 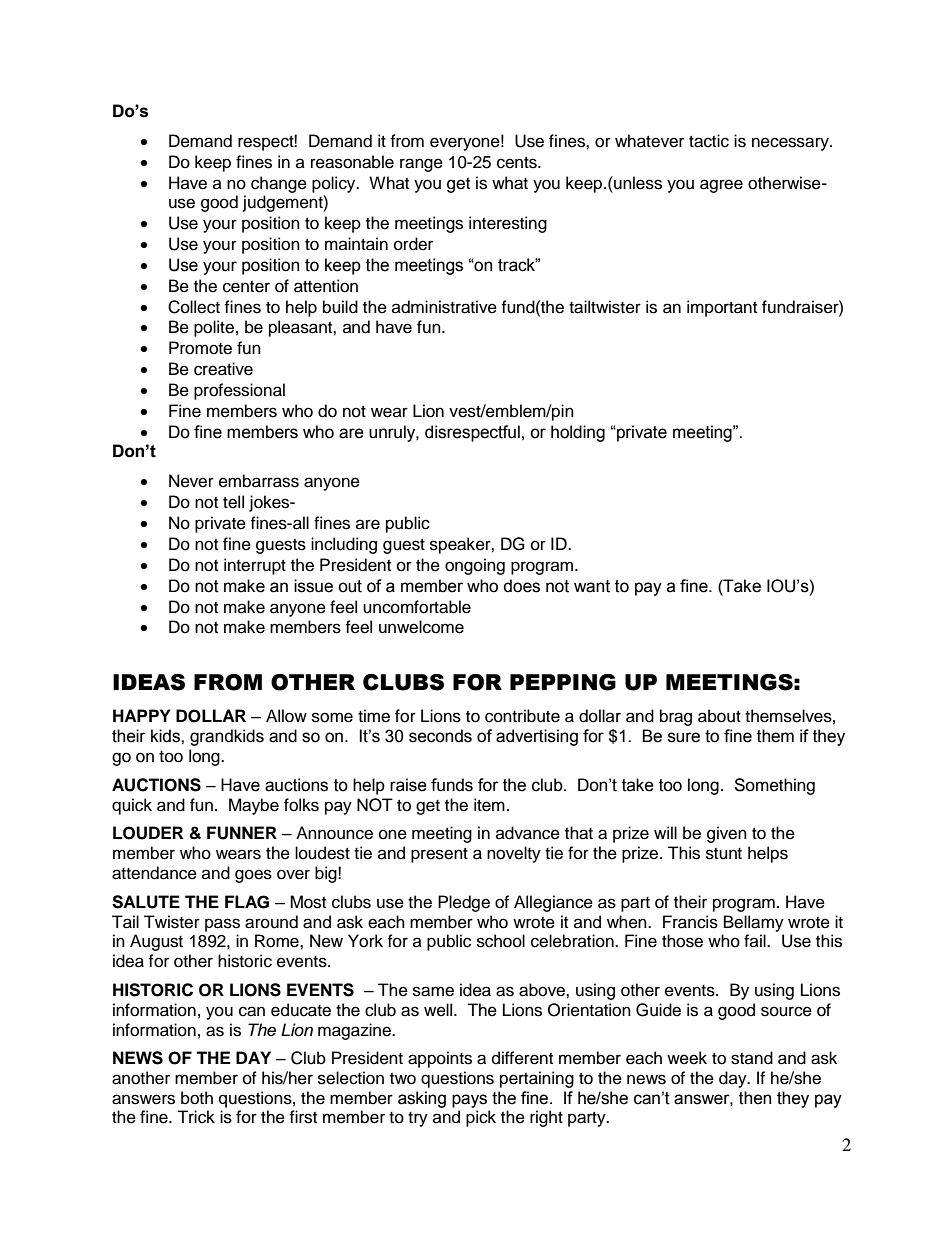 What do you see at coordinates (475, 566) in the page?
I see `ongoing` at bounding box center [475, 566].
